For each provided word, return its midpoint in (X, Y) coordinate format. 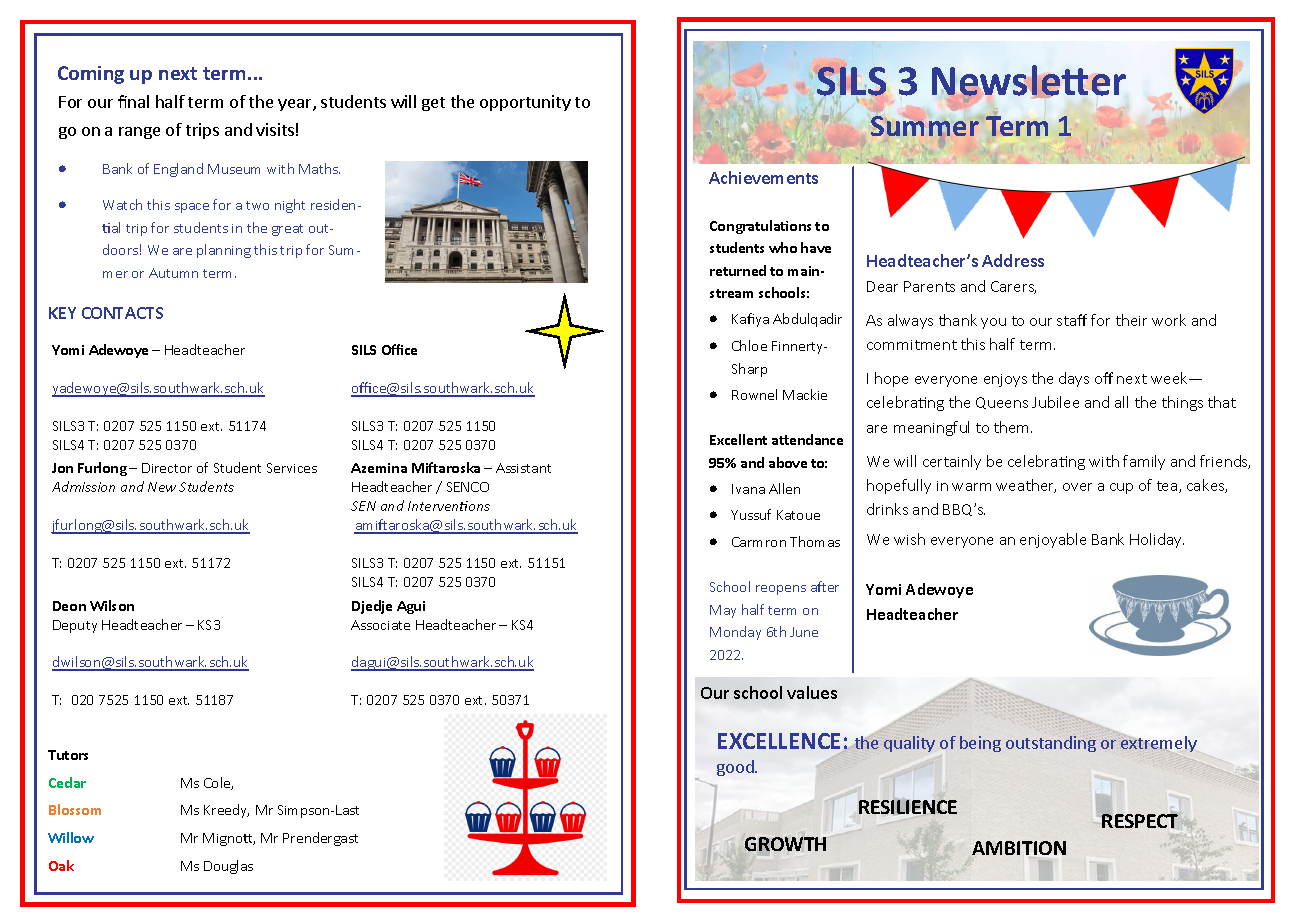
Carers (1013, 287)
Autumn (173, 273)
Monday (735, 633)
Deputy (75, 626)
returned (738, 270)
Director (167, 468)
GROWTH (785, 844)
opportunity (525, 103)
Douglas (228, 867)
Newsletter (1029, 81)
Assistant (523, 468)
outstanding (1051, 744)
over (1077, 487)
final (133, 101)
